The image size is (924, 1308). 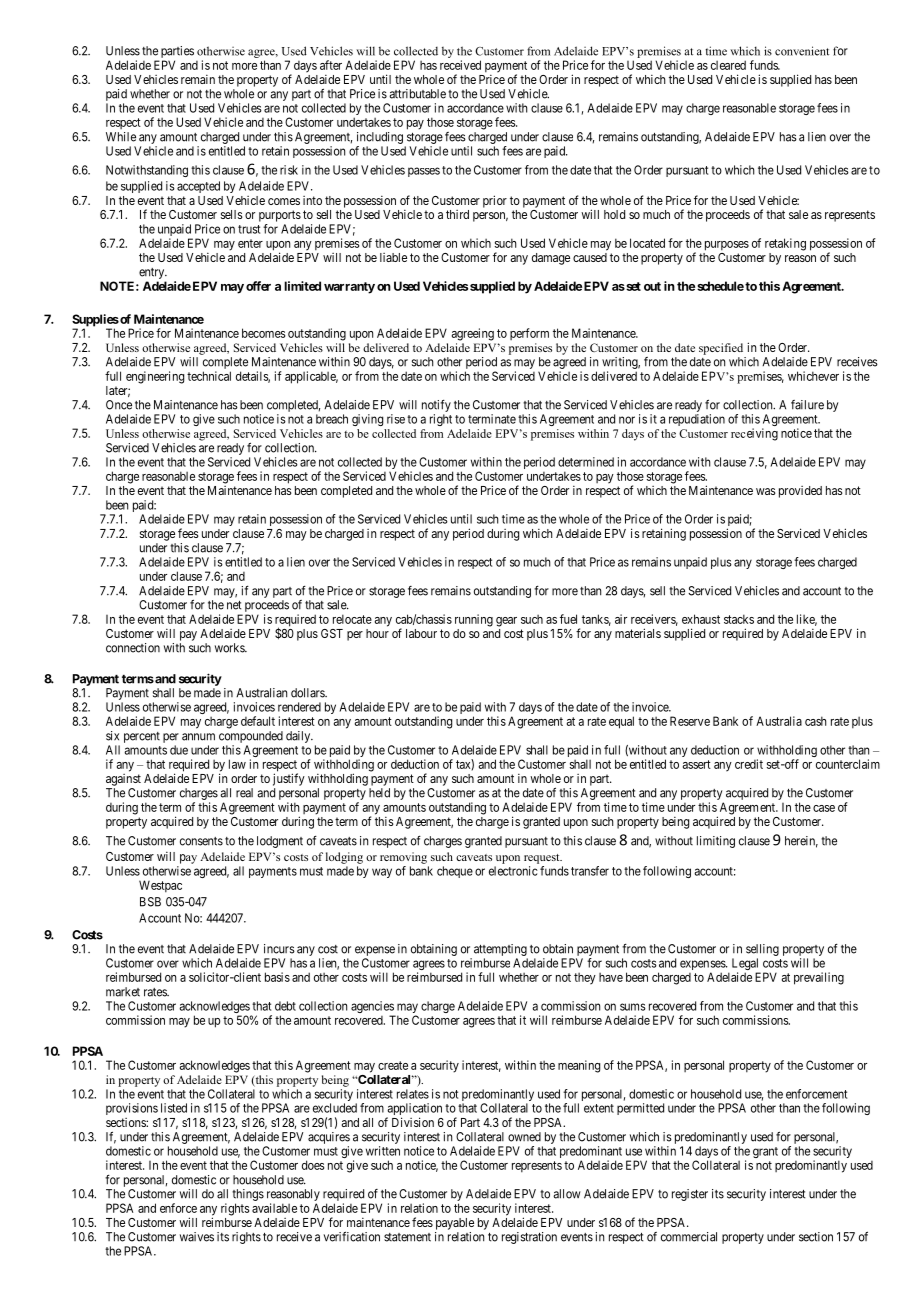 What do you see at coordinates (728, 65) in the screenshot?
I see `cleared` at bounding box center [728, 65].
